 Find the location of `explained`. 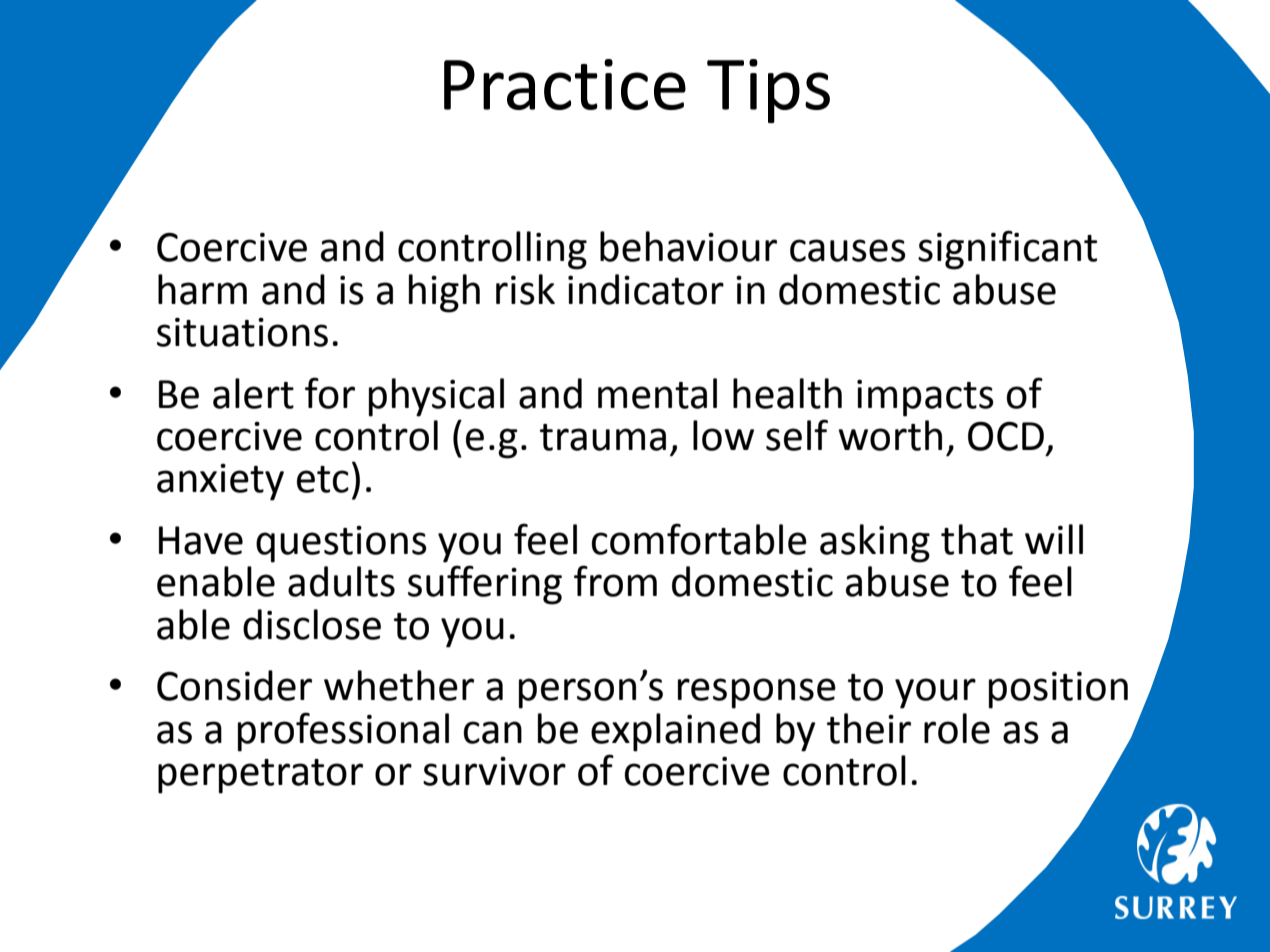

explained is located at coordinates (675, 732).
